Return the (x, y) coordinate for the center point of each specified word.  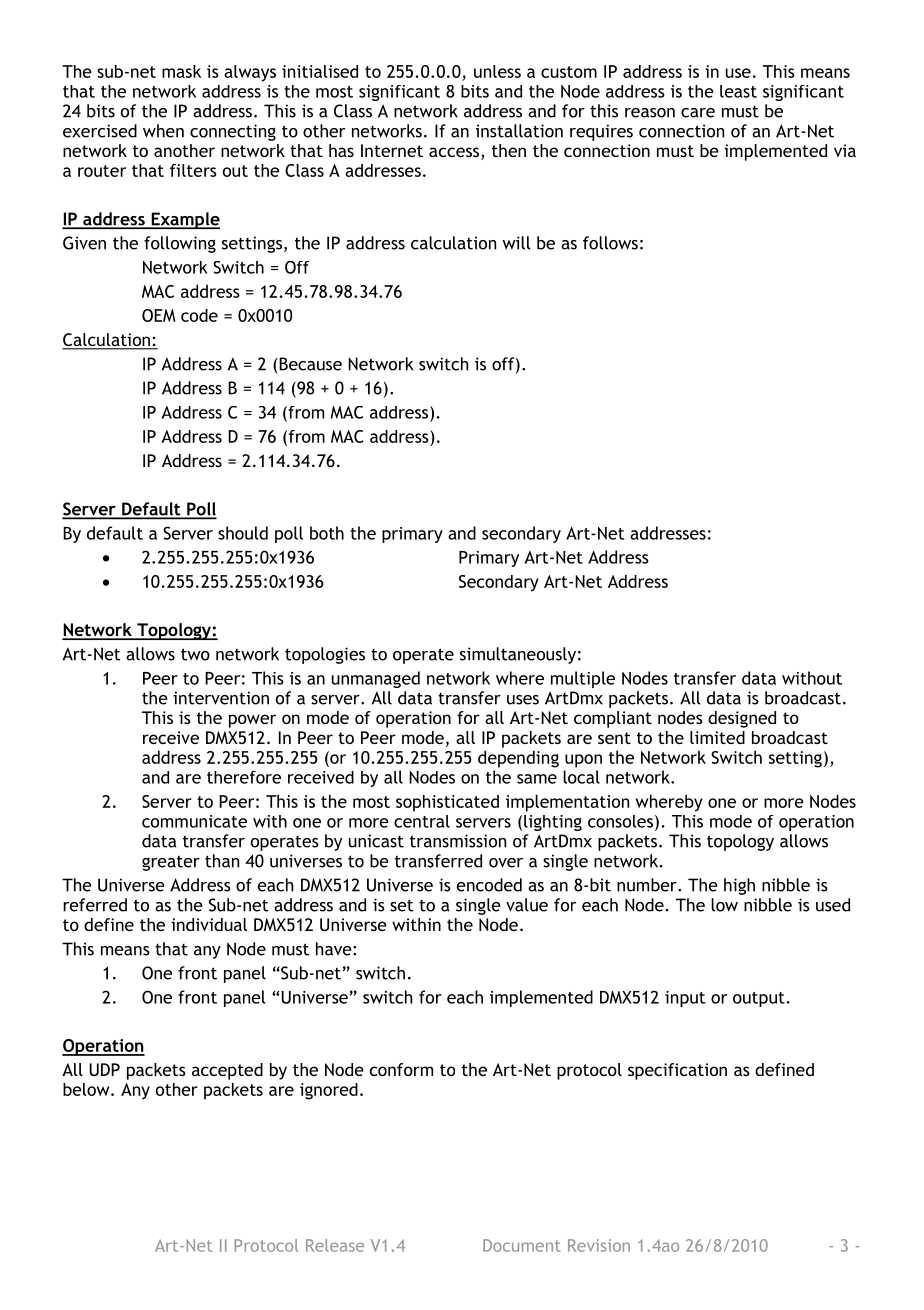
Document (522, 1245)
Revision (599, 1245)
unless (497, 71)
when (163, 131)
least (738, 91)
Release (335, 1245)
